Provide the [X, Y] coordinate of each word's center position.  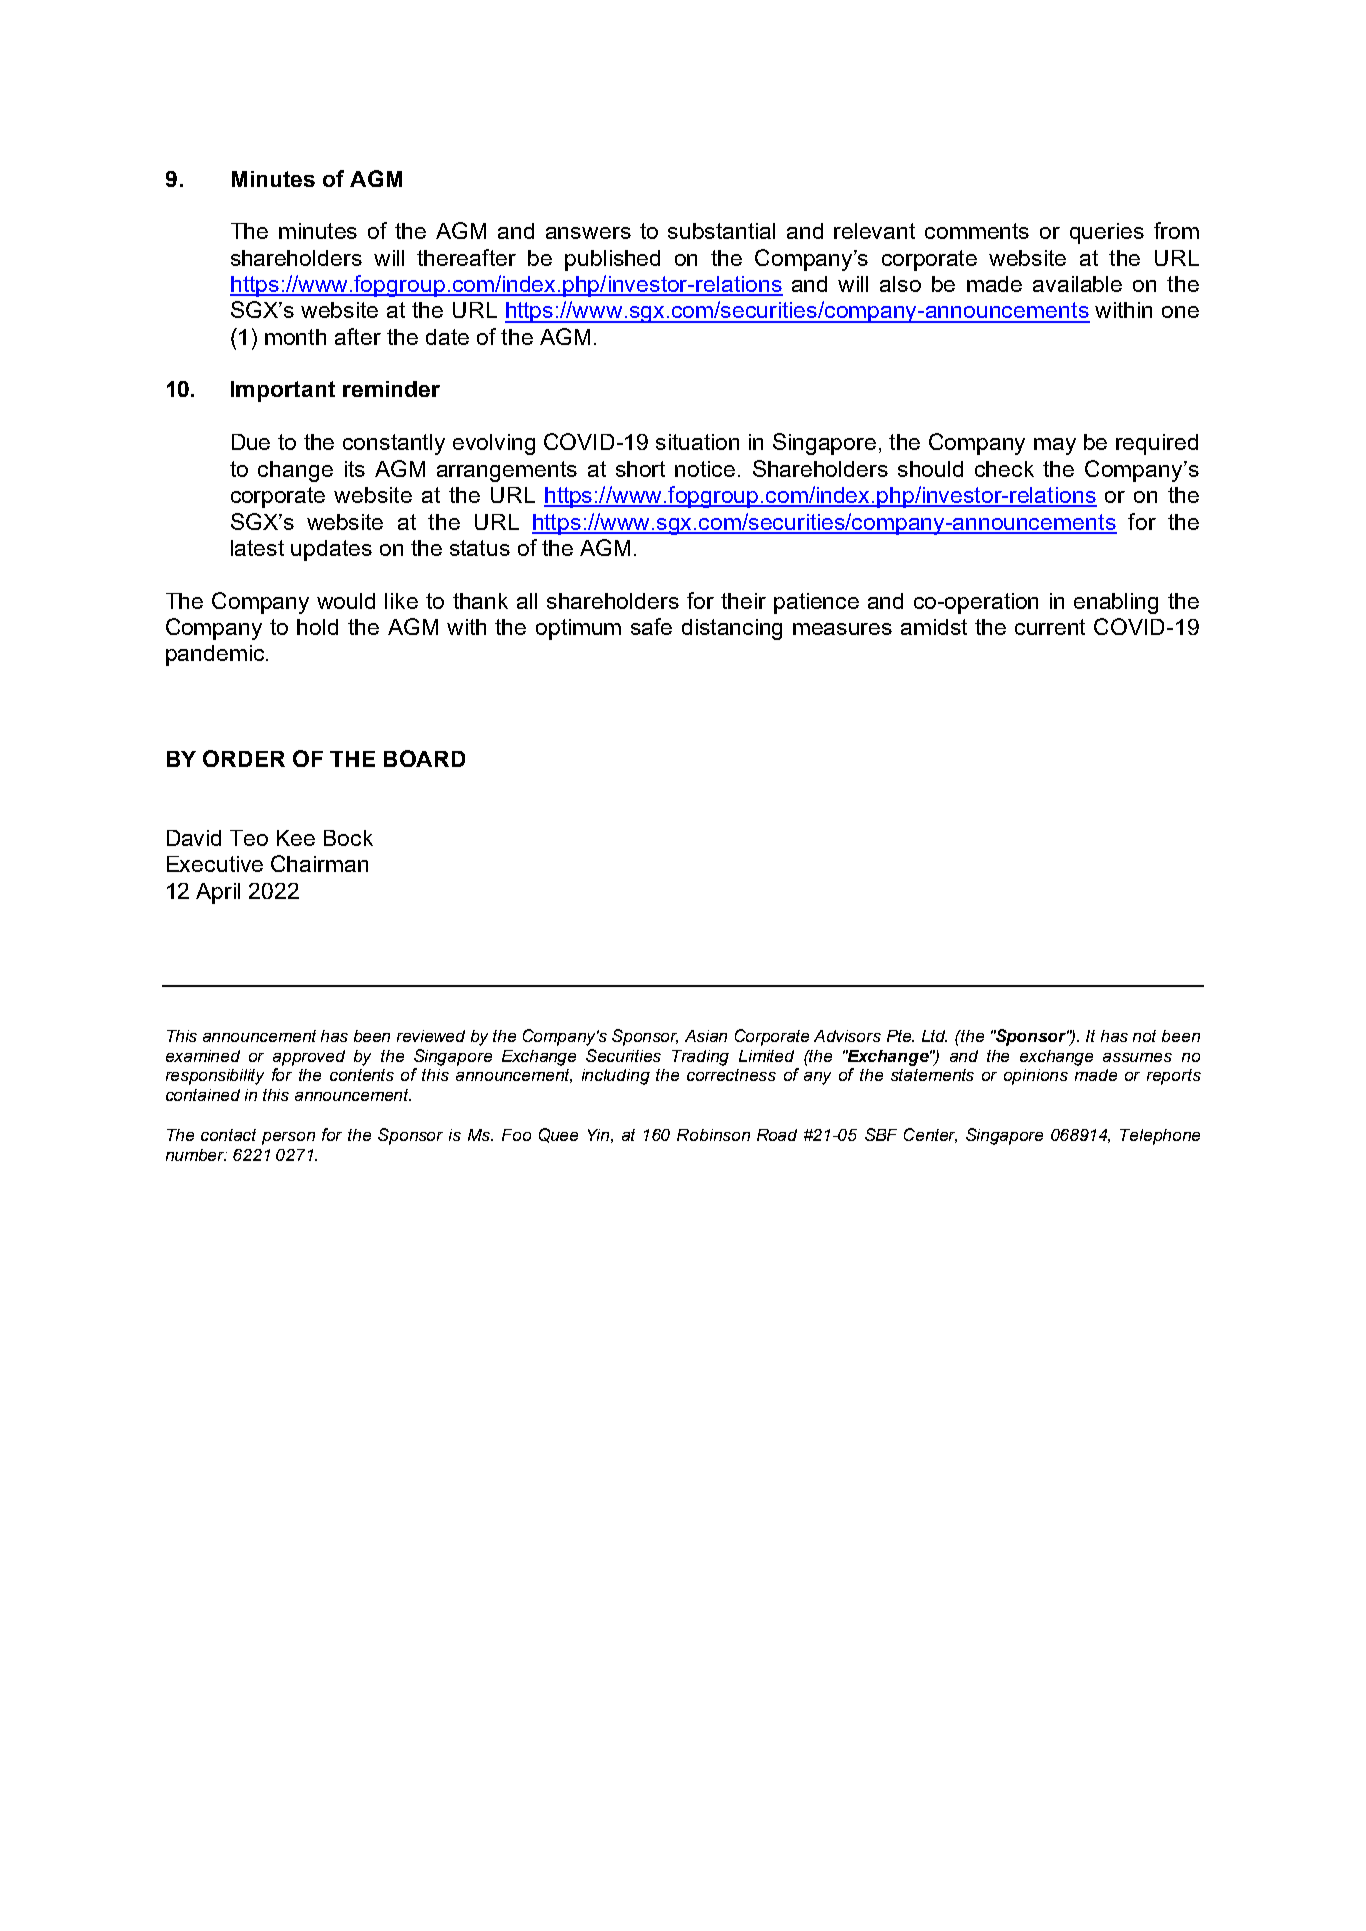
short [640, 469]
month [295, 337]
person [288, 1138]
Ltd [934, 1036]
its [355, 469]
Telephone [1160, 1137]
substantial [721, 231]
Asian [706, 1036]
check [1004, 469]
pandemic [216, 655]
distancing [732, 629]
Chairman [319, 863]
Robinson [713, 1135]
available [1077, 284]
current [1050, 627]
